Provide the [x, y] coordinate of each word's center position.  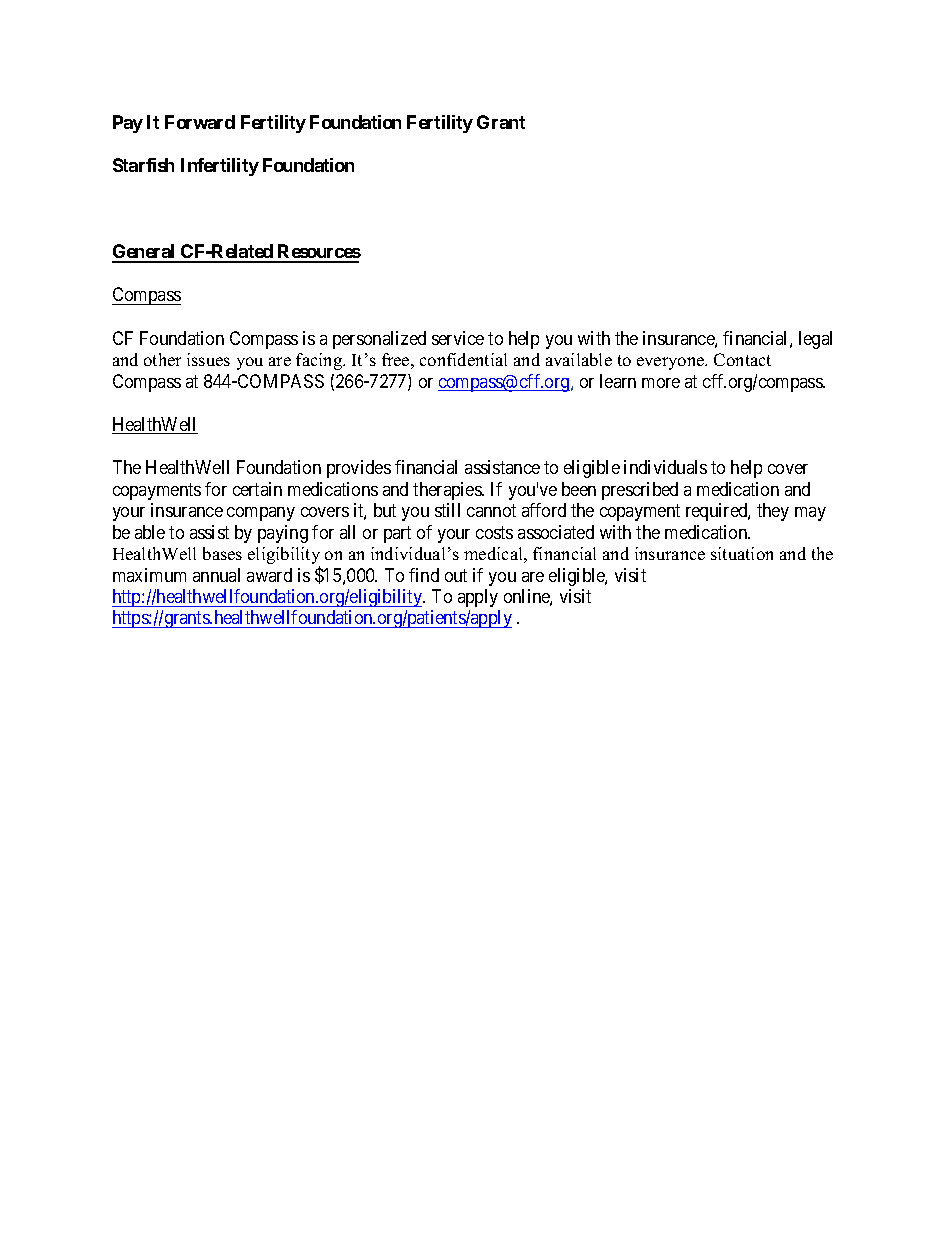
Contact [742, 359]
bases [222, 553]
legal [815, 340]
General [145, 253]
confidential [463, 359]
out [456, 575]
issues [208, 359]
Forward [200, 122]
